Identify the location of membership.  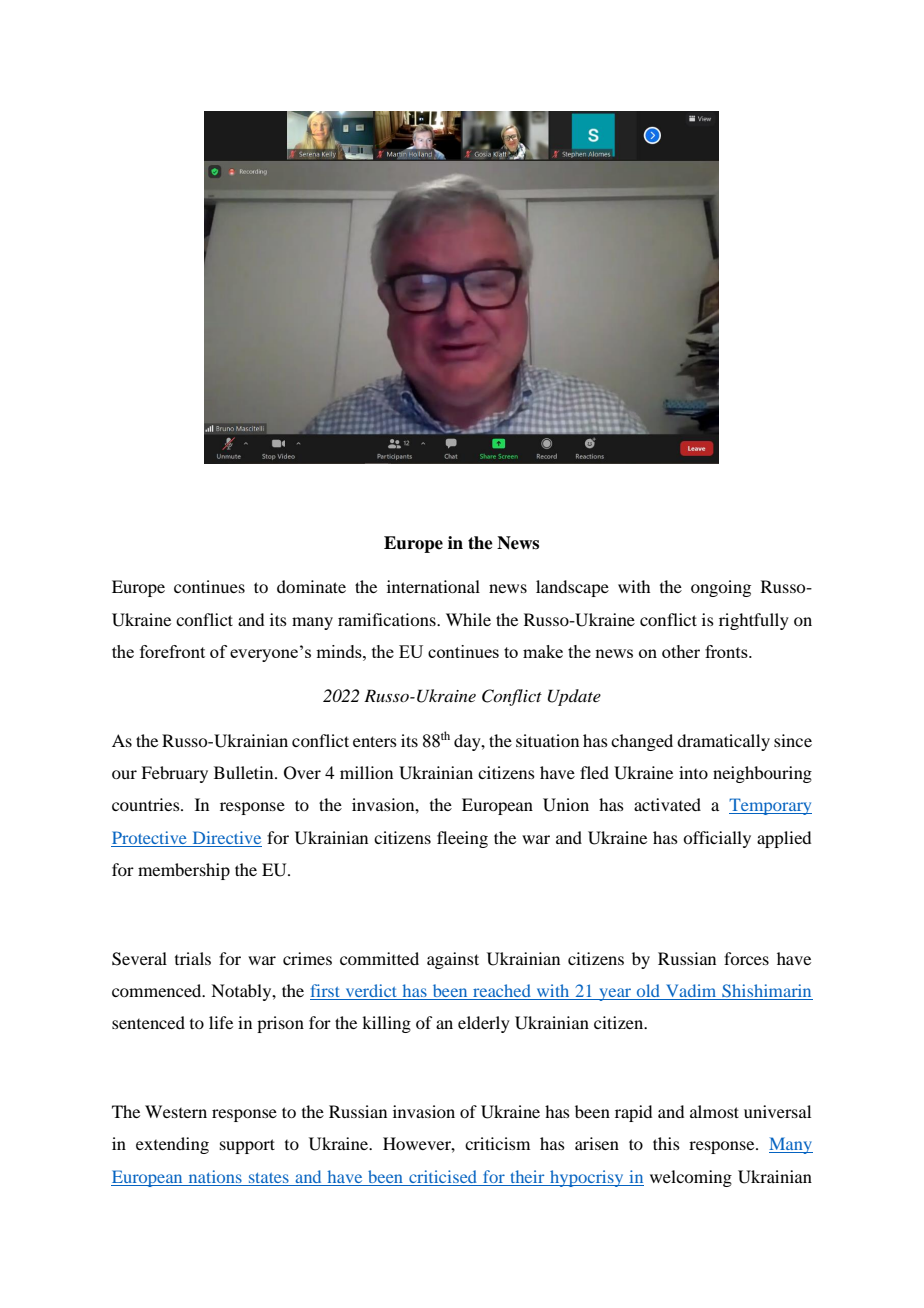
(184, 871).
